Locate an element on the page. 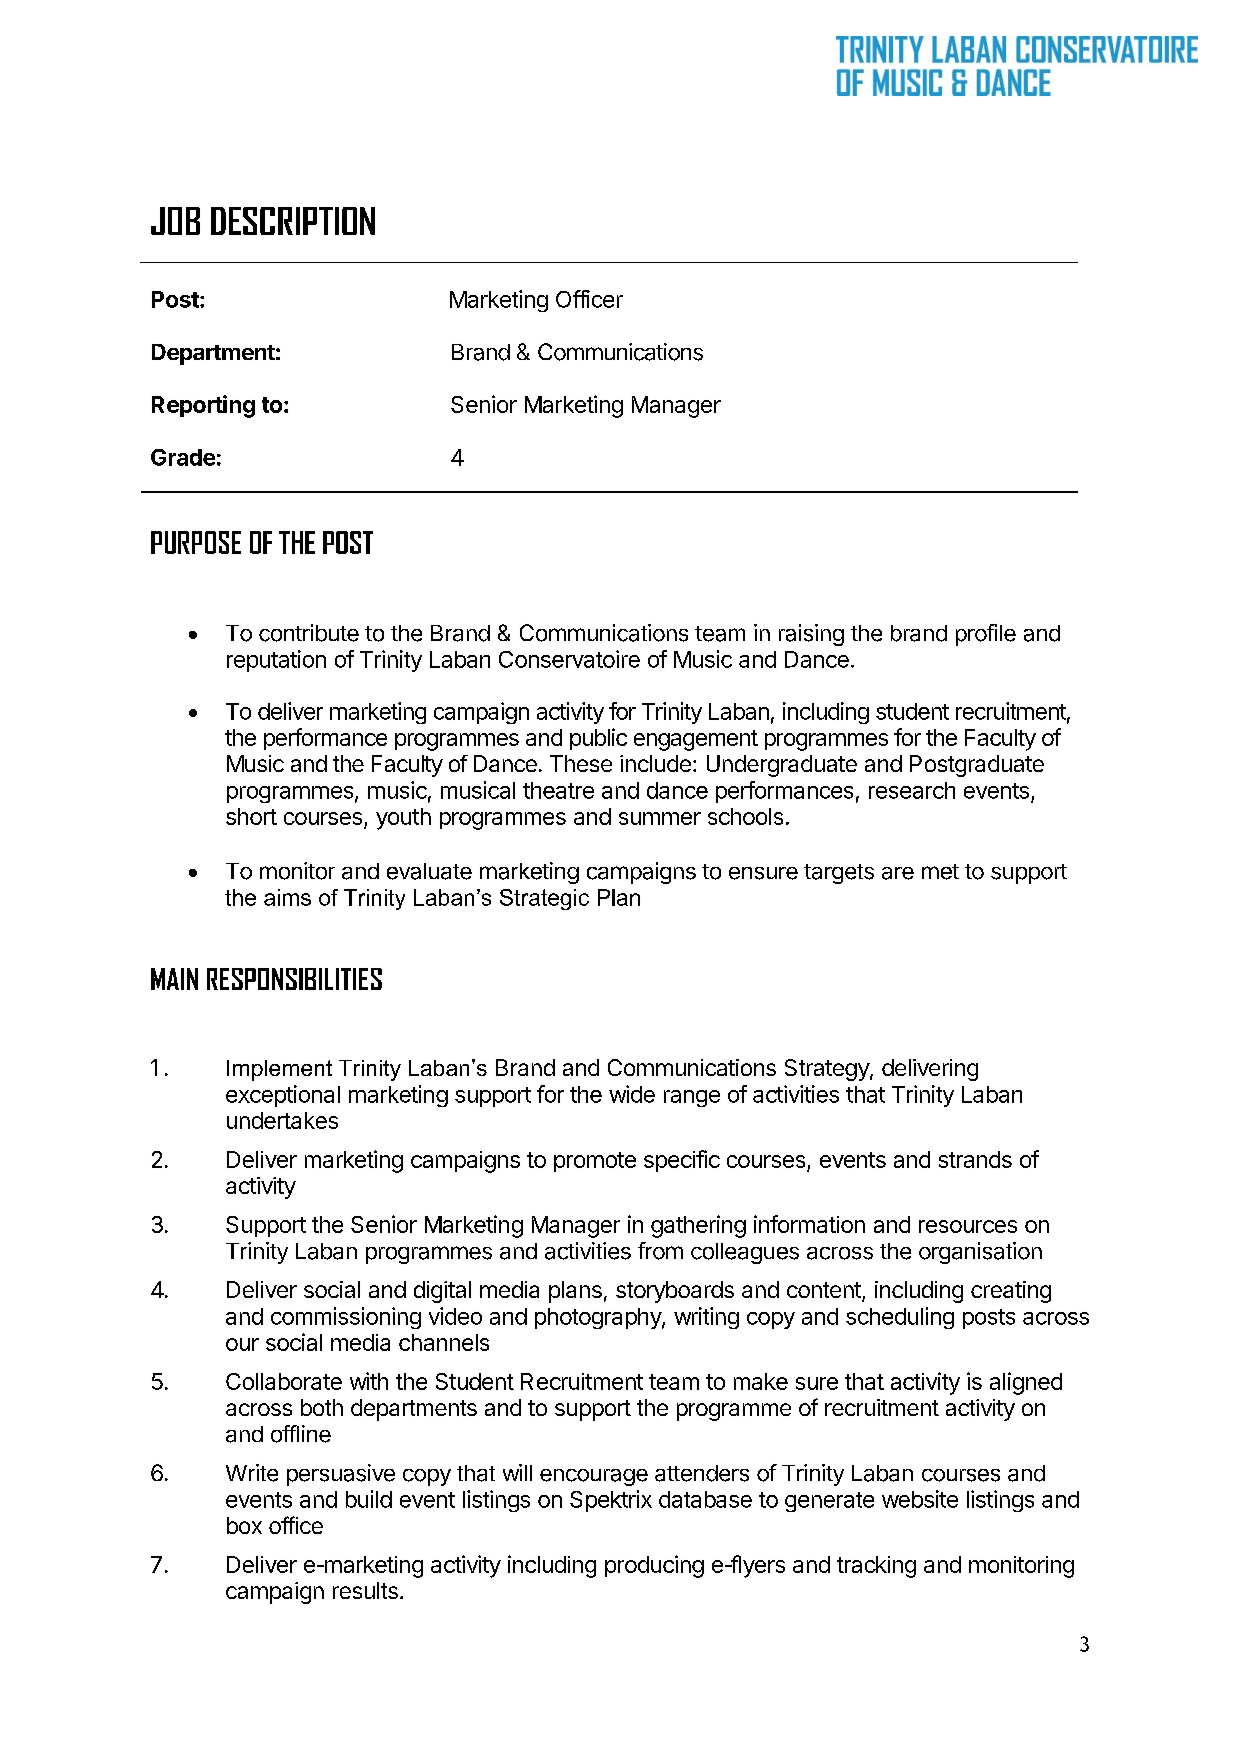  profile is located at coordinates (986, 635).
